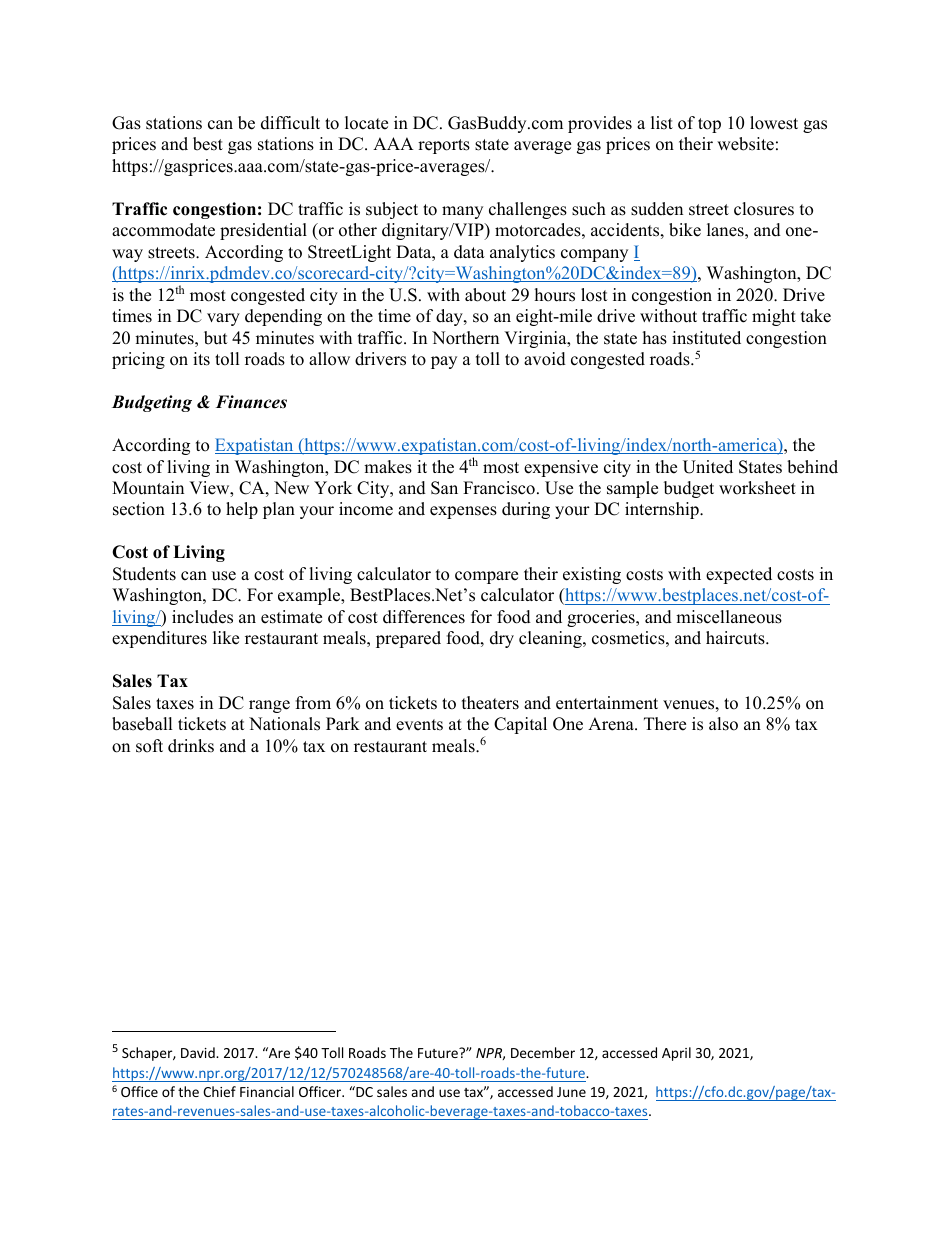 Image resolution: width=952 pixels, height=1233 pixels. Describe the element at coordinates (486, 577) in the screenshot. I see `compare` at that location.
